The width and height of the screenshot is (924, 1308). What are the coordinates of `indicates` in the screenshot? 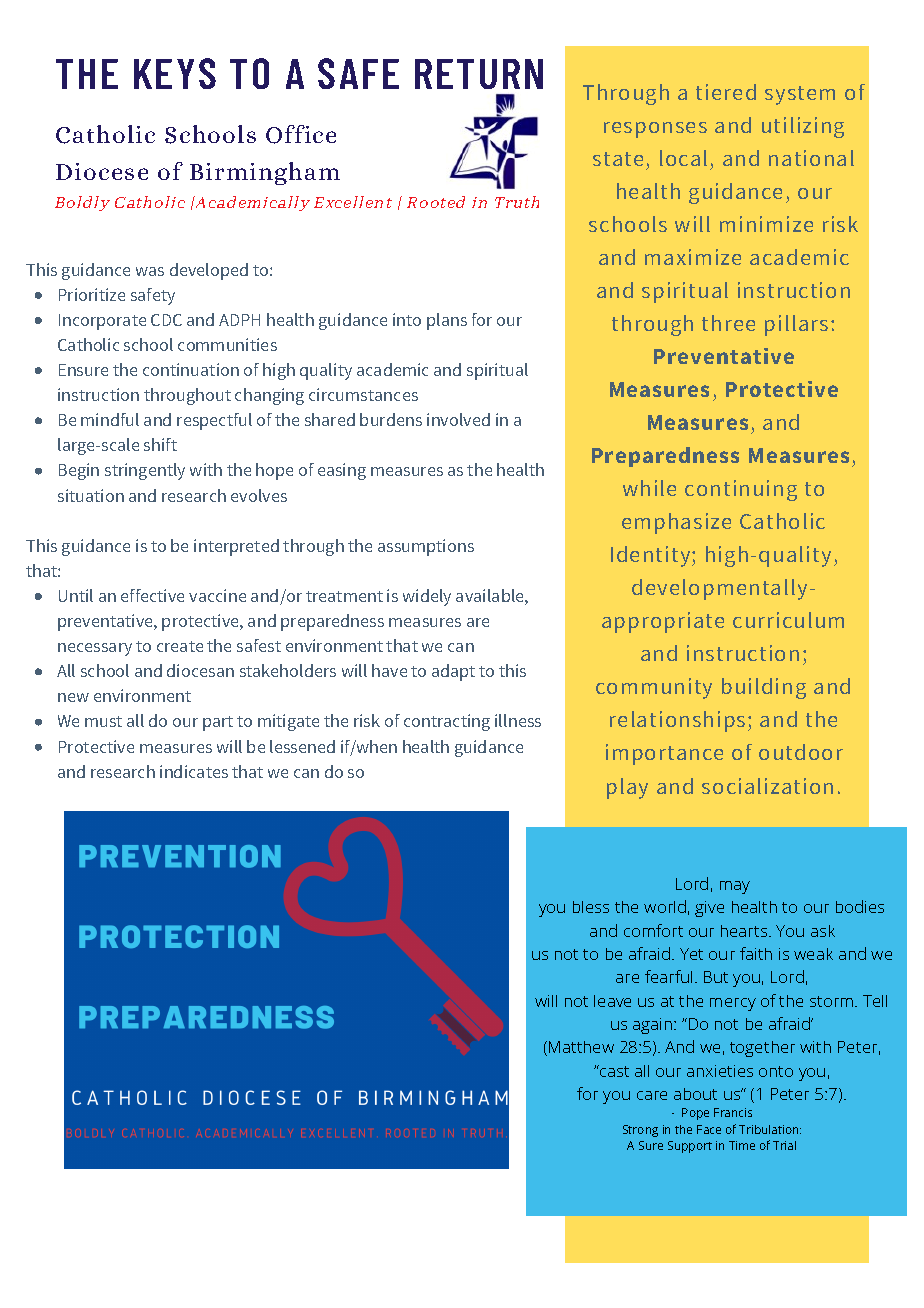 It's located at (194, 771).
